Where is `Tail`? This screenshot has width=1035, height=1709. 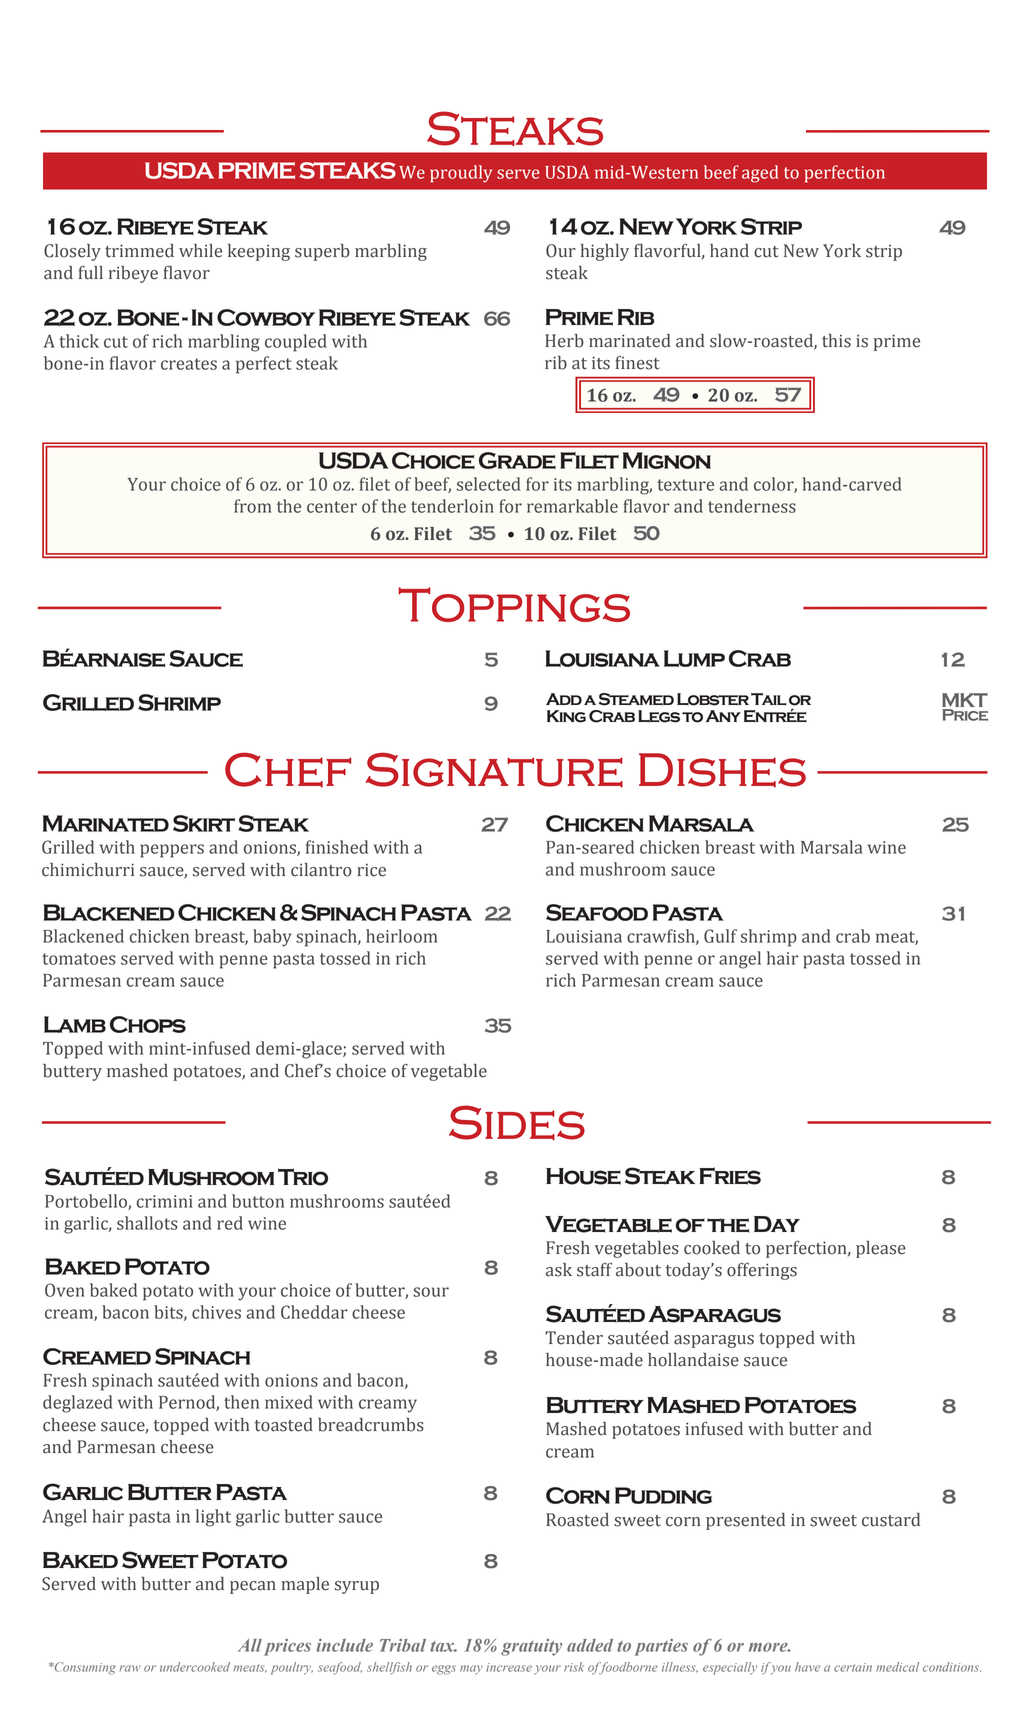
Tail is located at coordinates (769, 699).
